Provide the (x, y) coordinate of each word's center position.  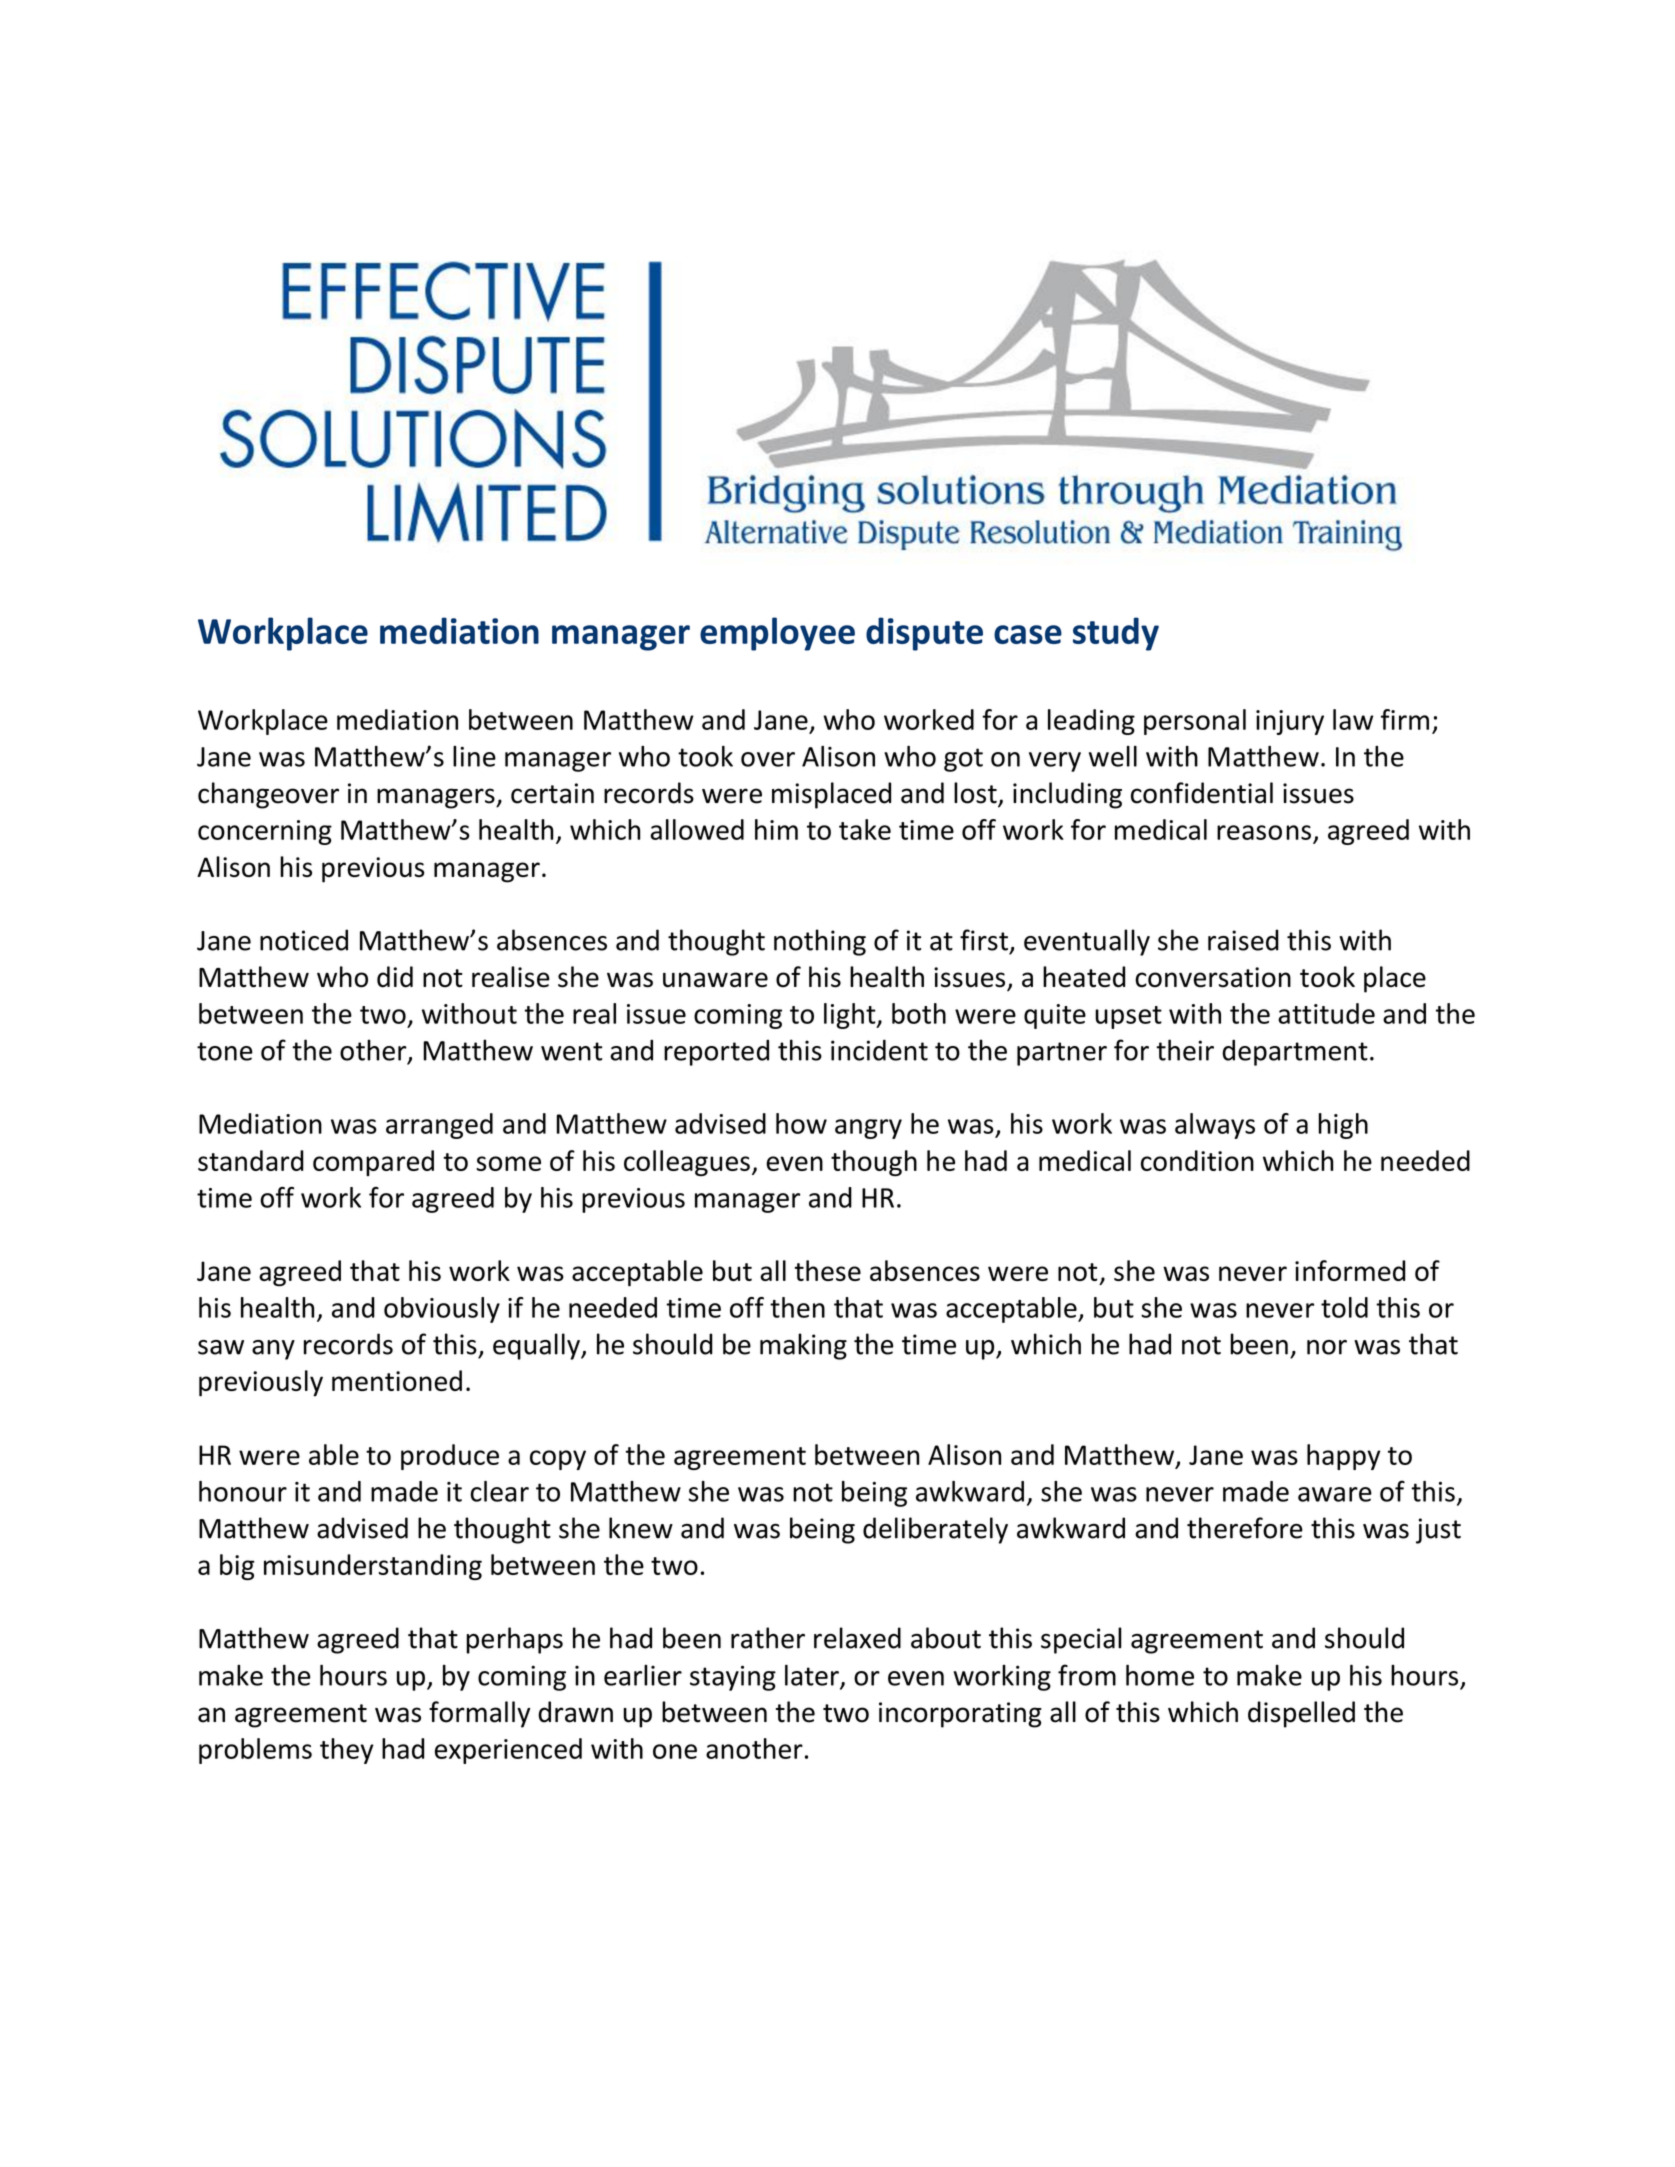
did (395, 977)
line (474, 756)
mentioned (397, 1380)
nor (1327, 1347)
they (347, 1751)
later (813, 1676)
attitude (1326, 1013)
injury (1290, 722)
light (851, 1016)
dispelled (1301, 1714)
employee (777, 634)
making (803, 1346)
